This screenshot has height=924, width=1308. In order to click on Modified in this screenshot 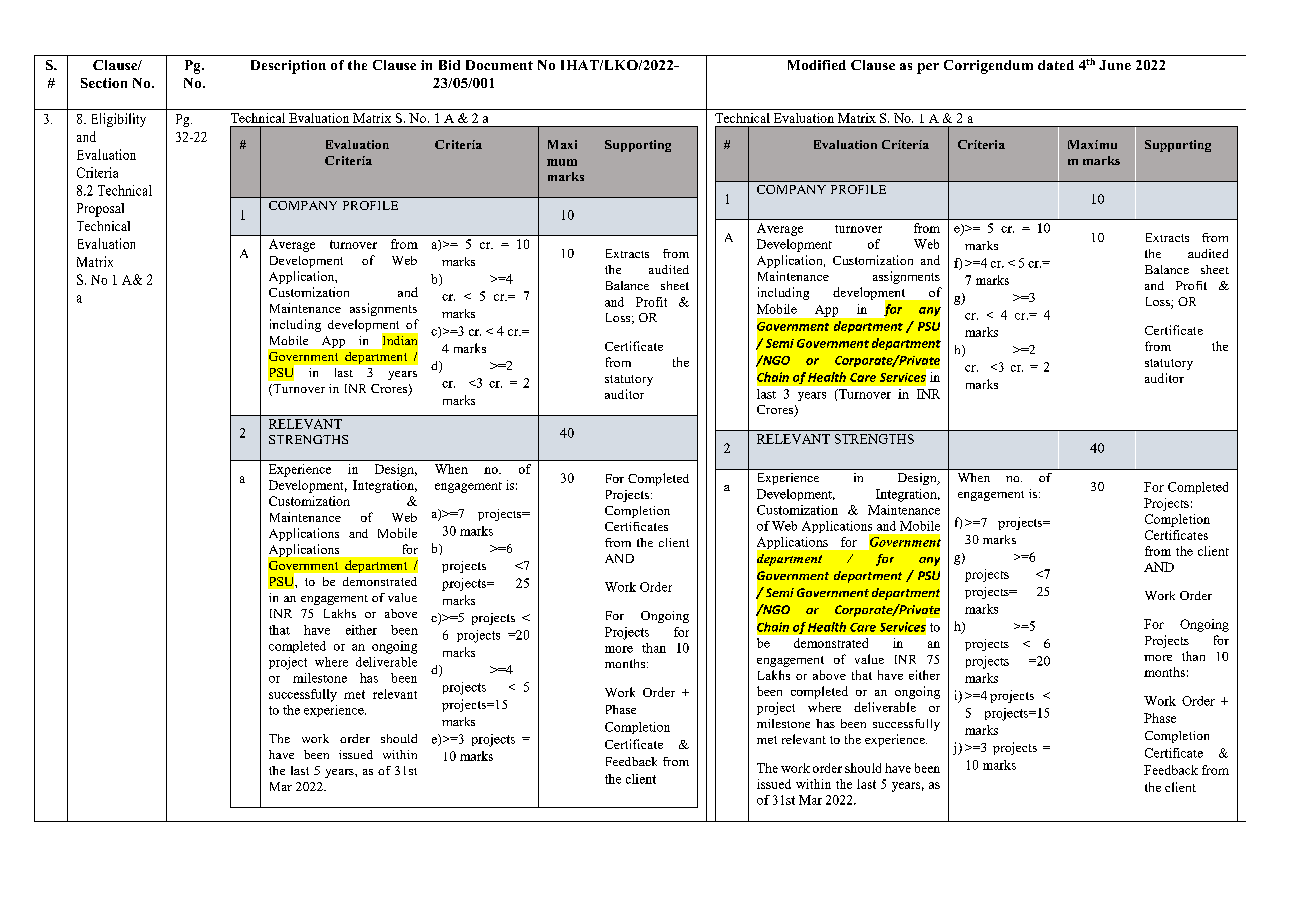, I will do `click(817, 65)`.
